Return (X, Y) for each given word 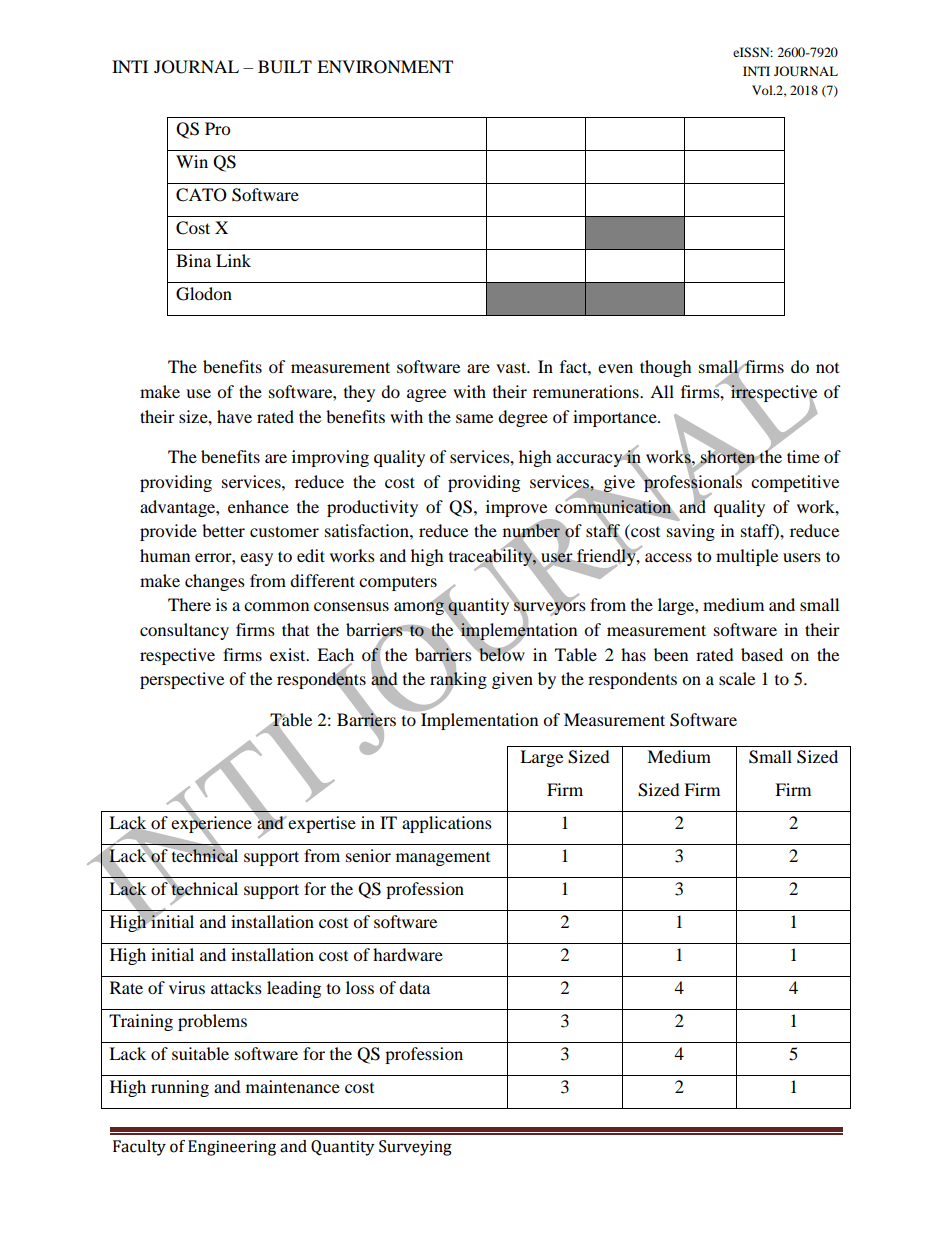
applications (447, 824)
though (666, 368)
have (234, 416)
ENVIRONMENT (385, 67)
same (474, 418)
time (803, 456)
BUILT (285, 67)
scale (737, 678)
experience (211, 824)
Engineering (232, 1148)
